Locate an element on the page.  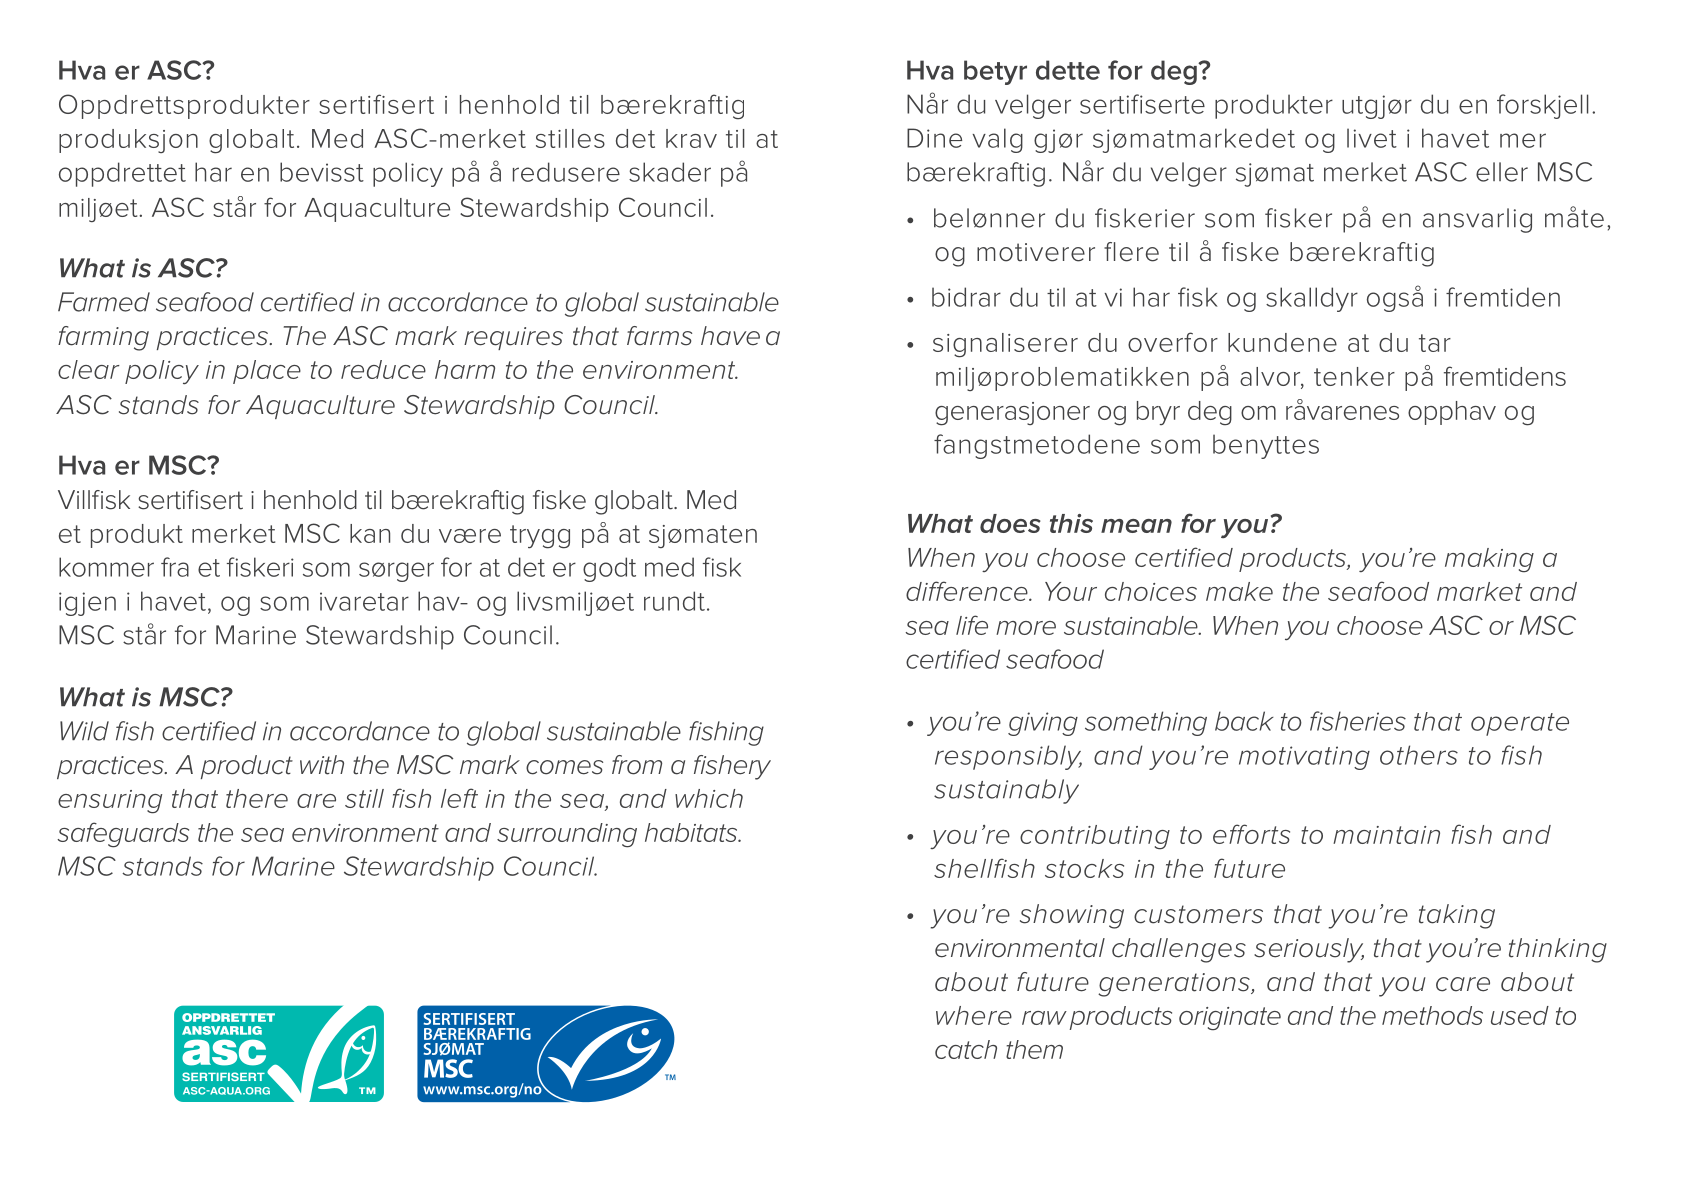
eller is located at coordinates (1502, 172).
